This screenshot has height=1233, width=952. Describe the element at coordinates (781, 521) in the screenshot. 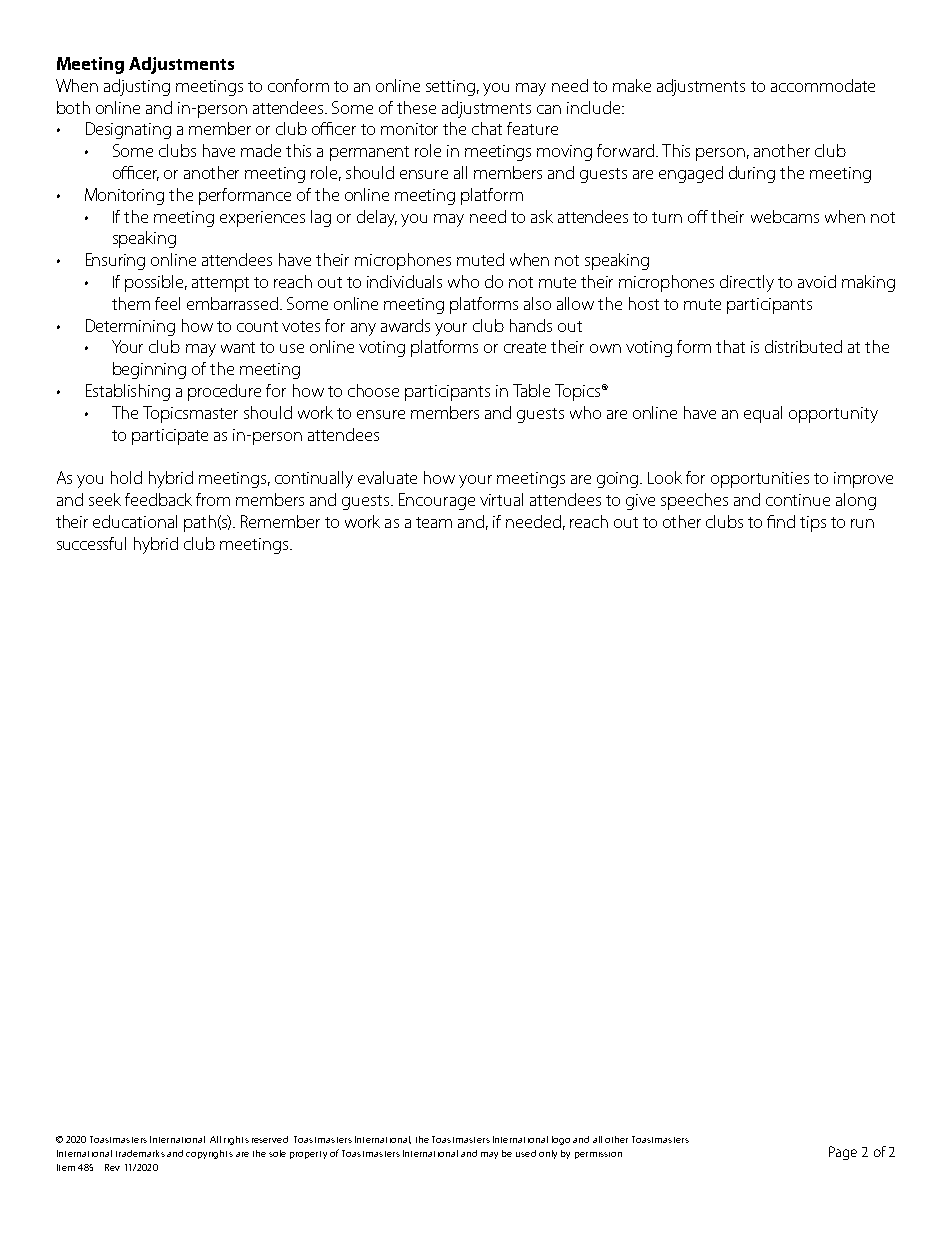

I see `find` at that location.
